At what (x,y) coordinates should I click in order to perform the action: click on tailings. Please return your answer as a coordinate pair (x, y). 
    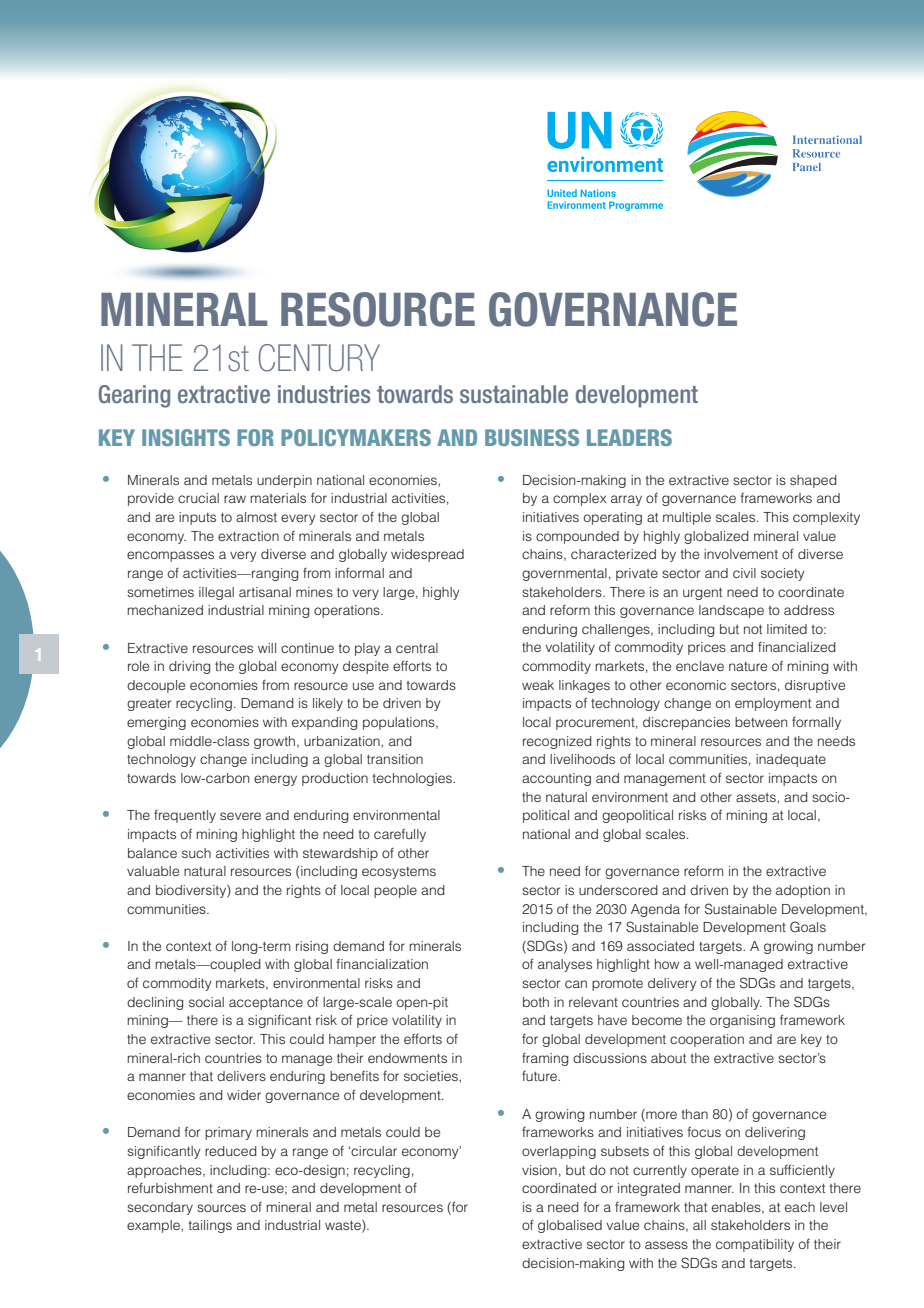
    Looking at the image, I should click on (210, 1226).
